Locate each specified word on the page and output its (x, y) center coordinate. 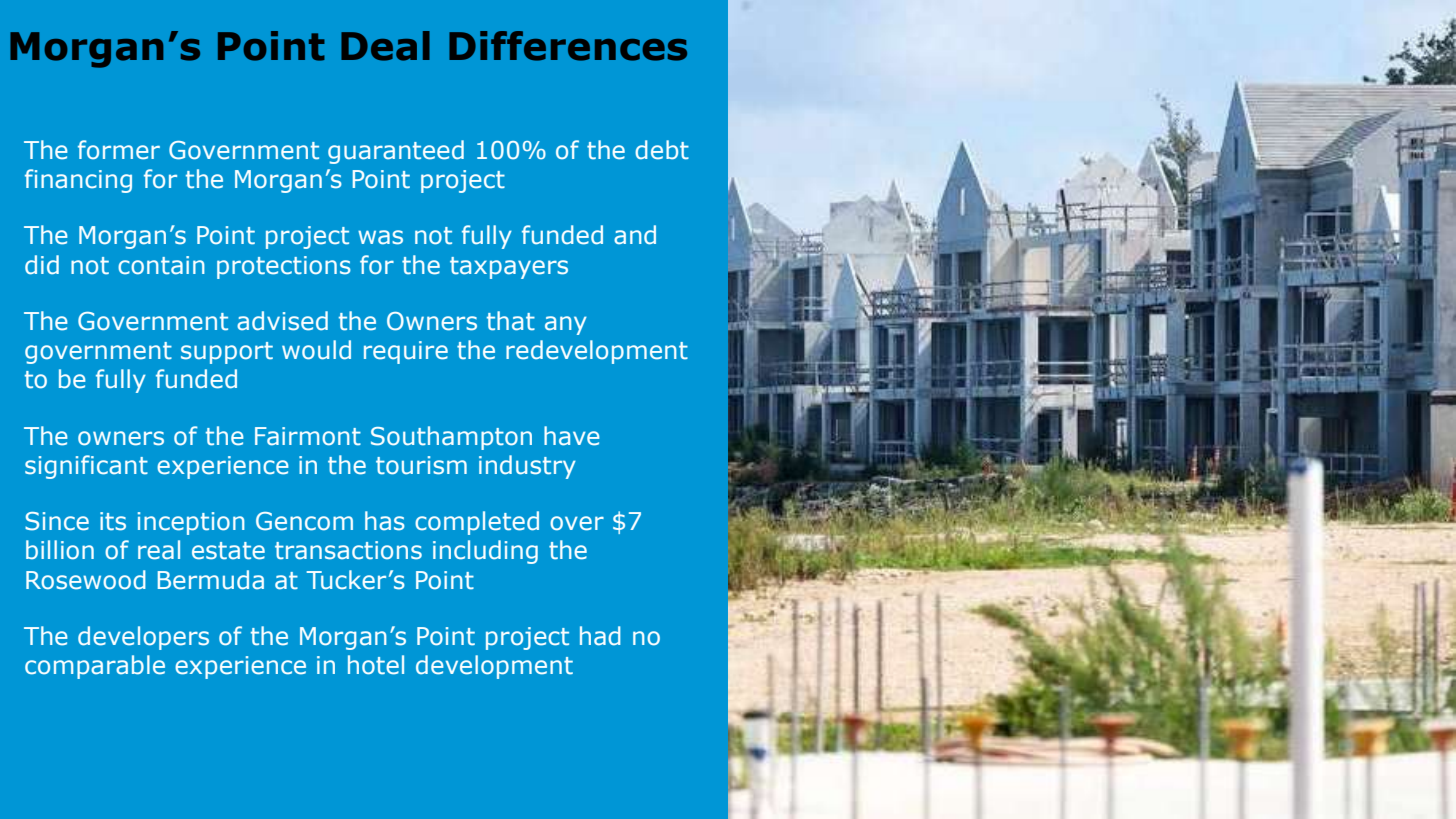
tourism (421, 465)
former (119, 150)
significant (86, 467)
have (572, 436)
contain (161, 265)
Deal (385, 46)
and (635, 235)
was (380, 237)
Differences (568, 46)
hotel (376, 665)
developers (143, 638)
